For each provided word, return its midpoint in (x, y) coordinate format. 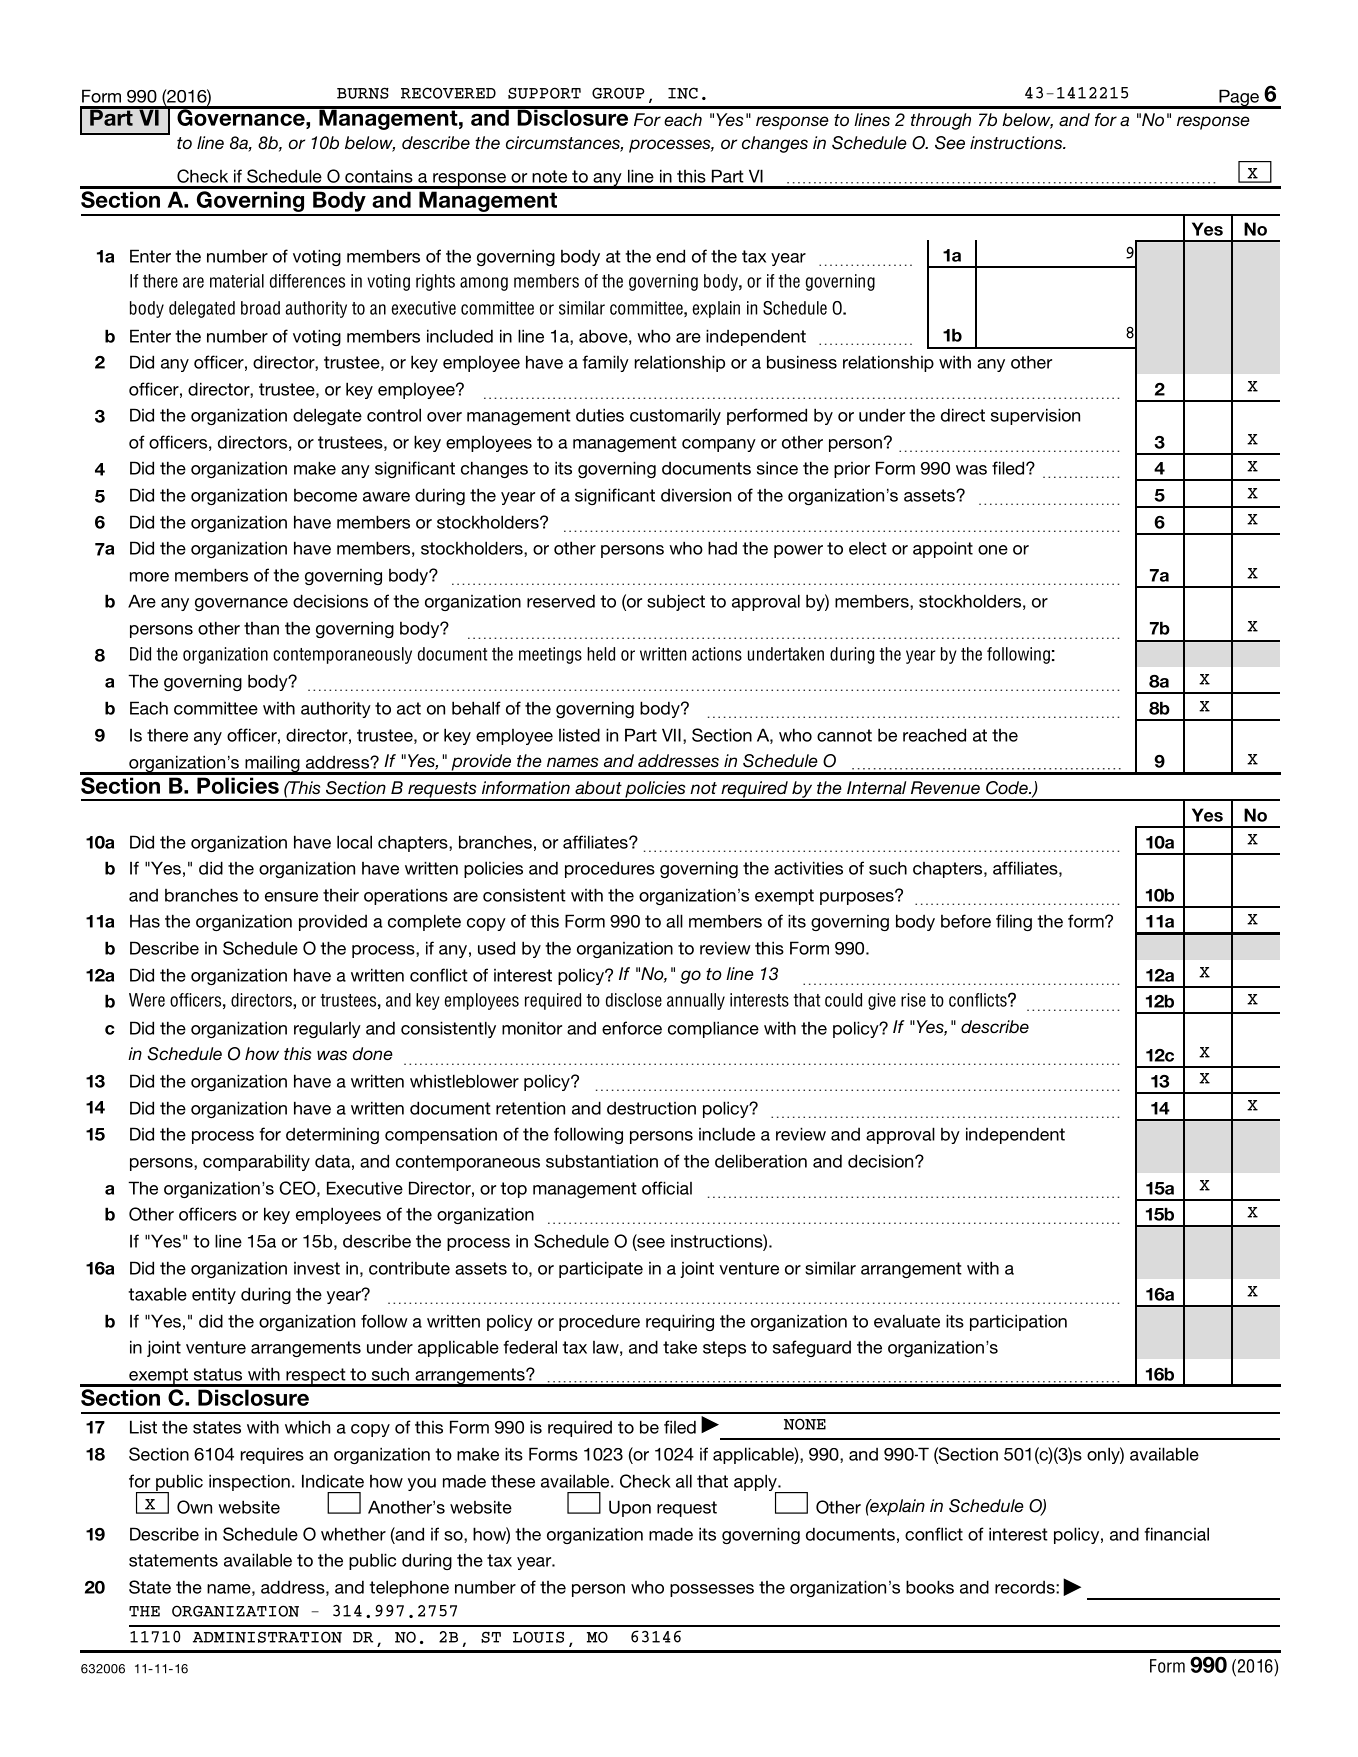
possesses (712, 1590)
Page (1239, 99)
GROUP (618, 93)
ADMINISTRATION (267, 1637)
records (1026, 1587)
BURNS (363, 93)
